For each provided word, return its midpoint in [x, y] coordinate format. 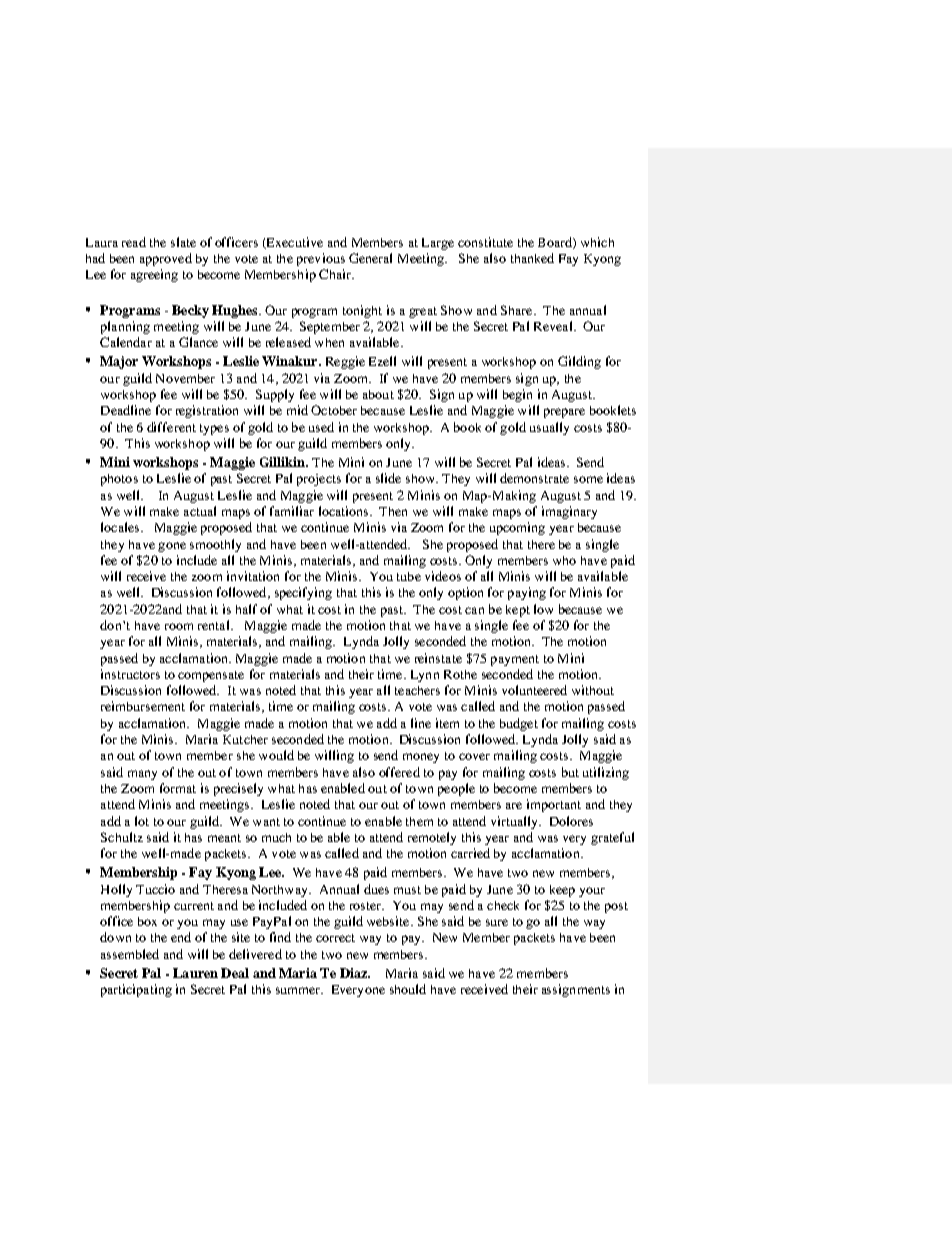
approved [166, 259]
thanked [532, 258]
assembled [130, 954]
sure [497, 922]
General [370, 258]
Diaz [354, 973]
